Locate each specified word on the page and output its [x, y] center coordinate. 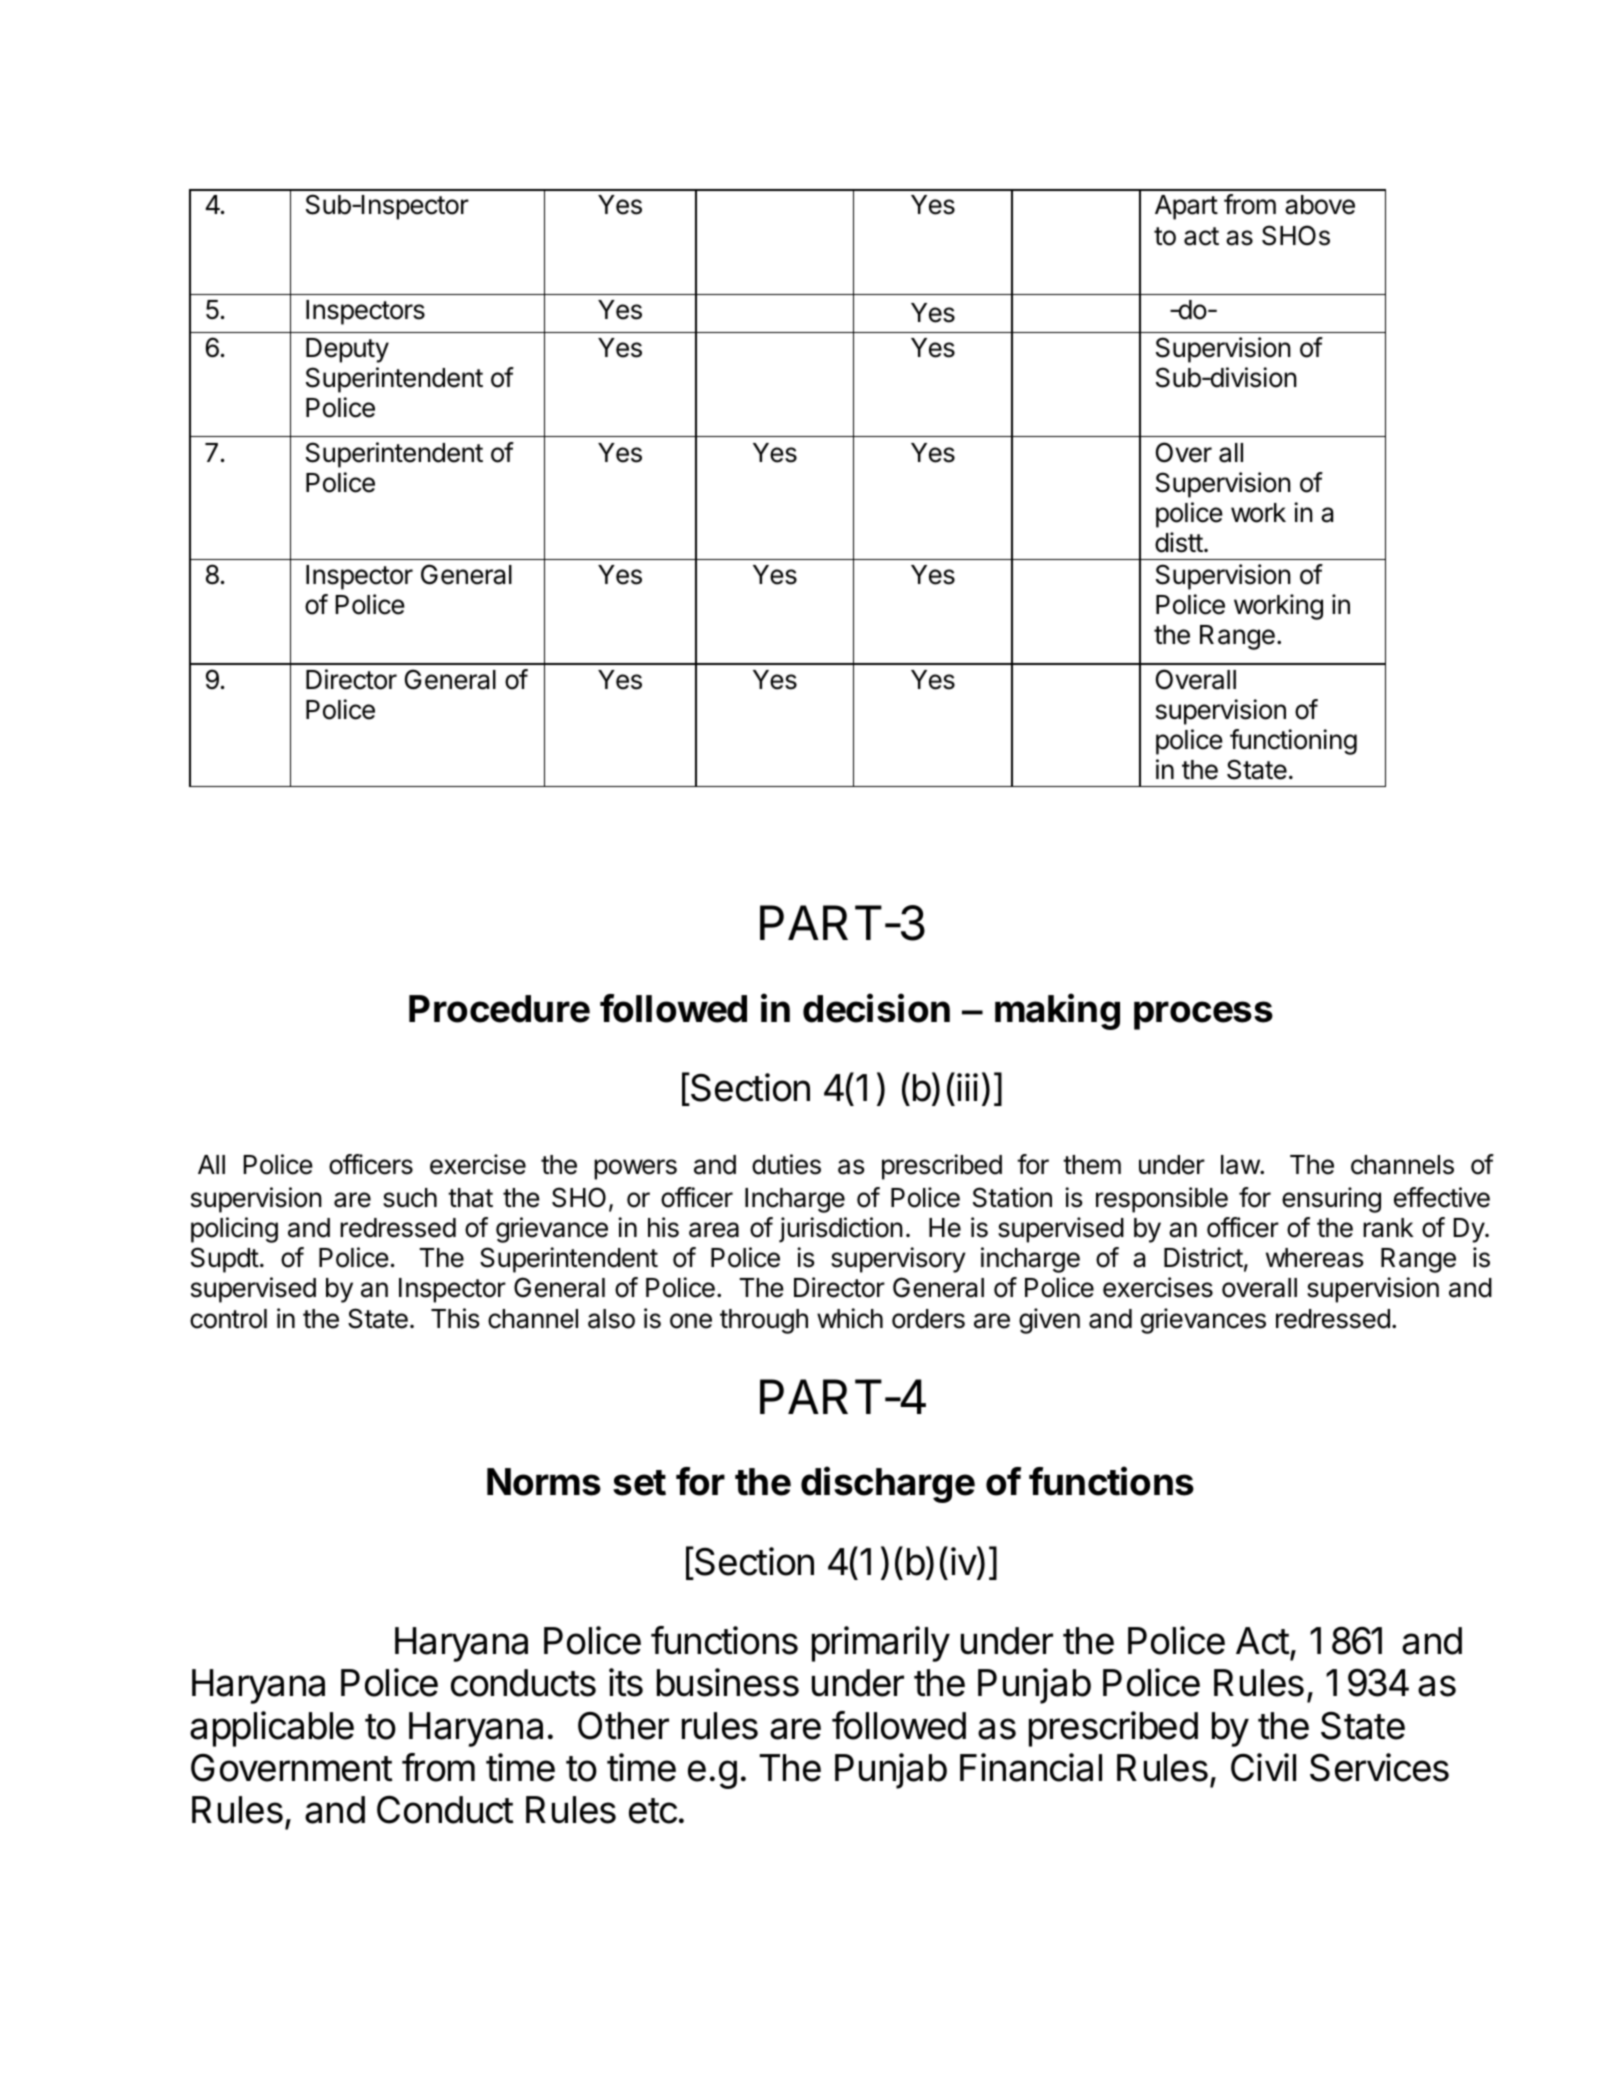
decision [876, 1008]
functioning [1293, 742]
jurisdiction [841, 1230]
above [1320, 205]
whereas [1314, 1258]
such [410, 1198]
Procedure [499, 1009]
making [1057, 1011]
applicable [272, 1729]
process [1203, 1015]
